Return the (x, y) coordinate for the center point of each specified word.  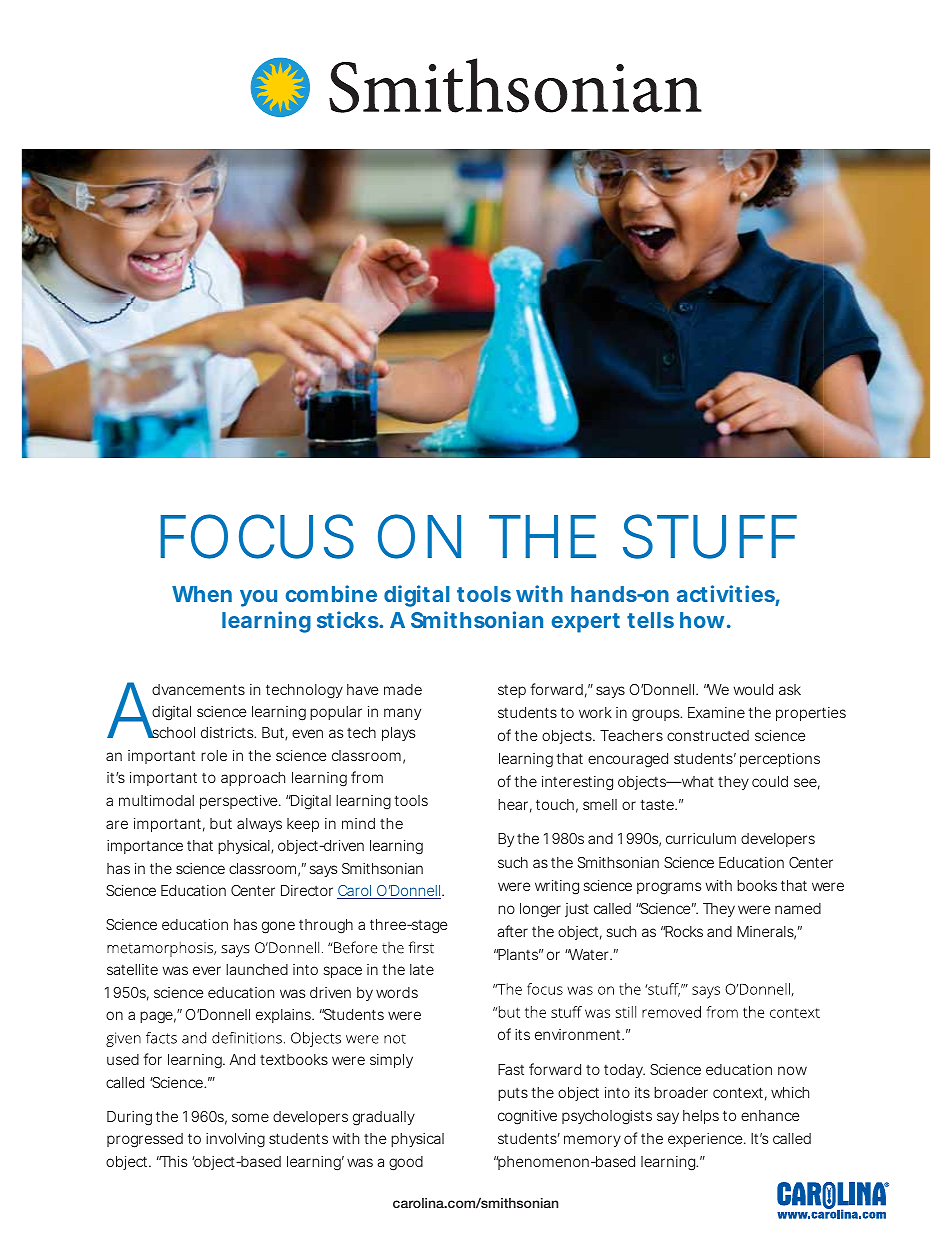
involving (235, 1140)
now (792, 1070)
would (753, 689)
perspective (240, 802)
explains (285, 1016)
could (770, 781)
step (512, 691)
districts (228, 732)
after (512, 931)
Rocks (683, 931)
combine (331, 593)
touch (555, 804)
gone (278, 927)
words (397, 992)
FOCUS (257, 536)
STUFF (710, 536)
